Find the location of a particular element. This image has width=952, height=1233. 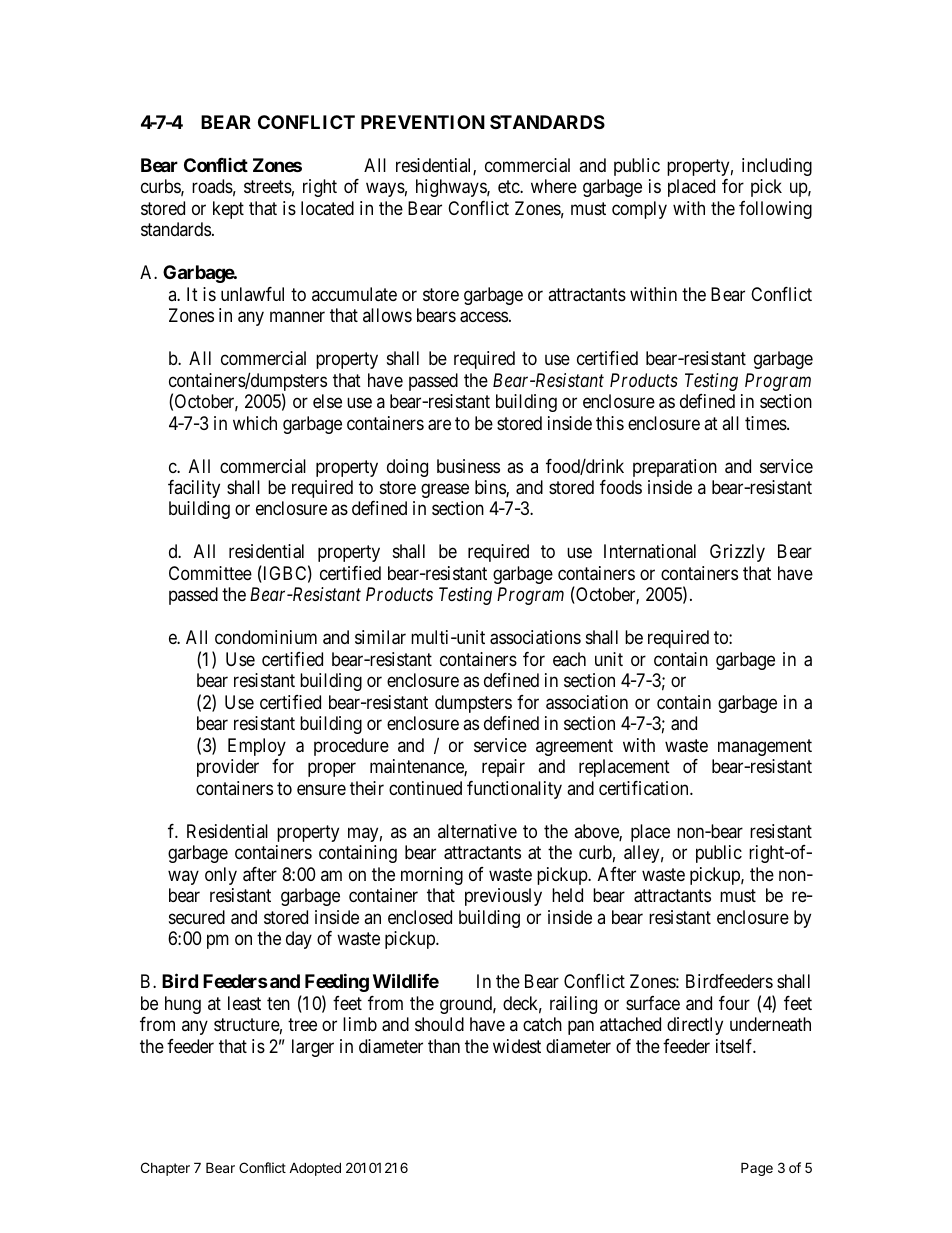

previously is located at coordinates (503, 897).
